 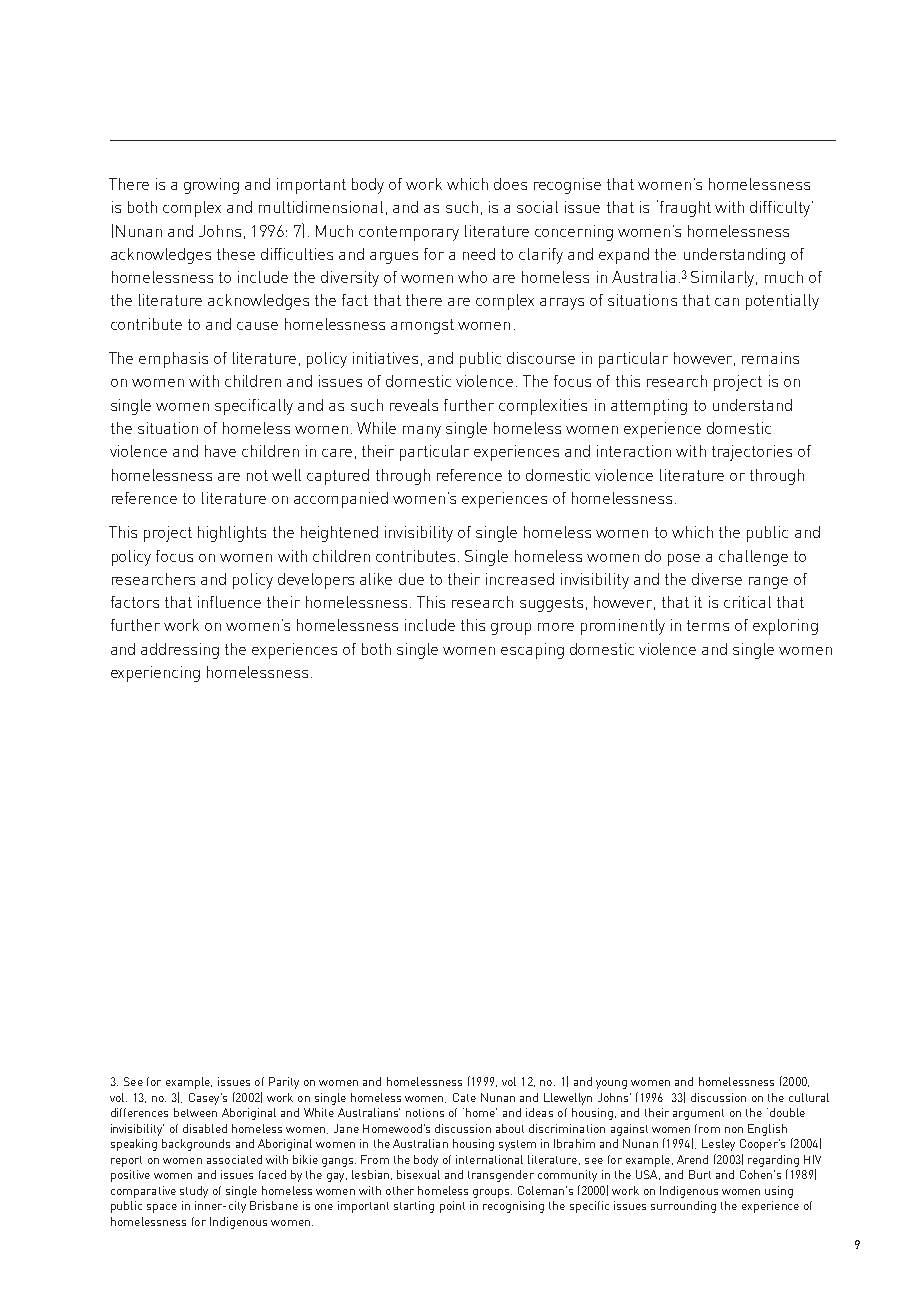 What do you see at coordinates (708, 625) in the page?
I see `terms` at bounding box center [708, 625].
